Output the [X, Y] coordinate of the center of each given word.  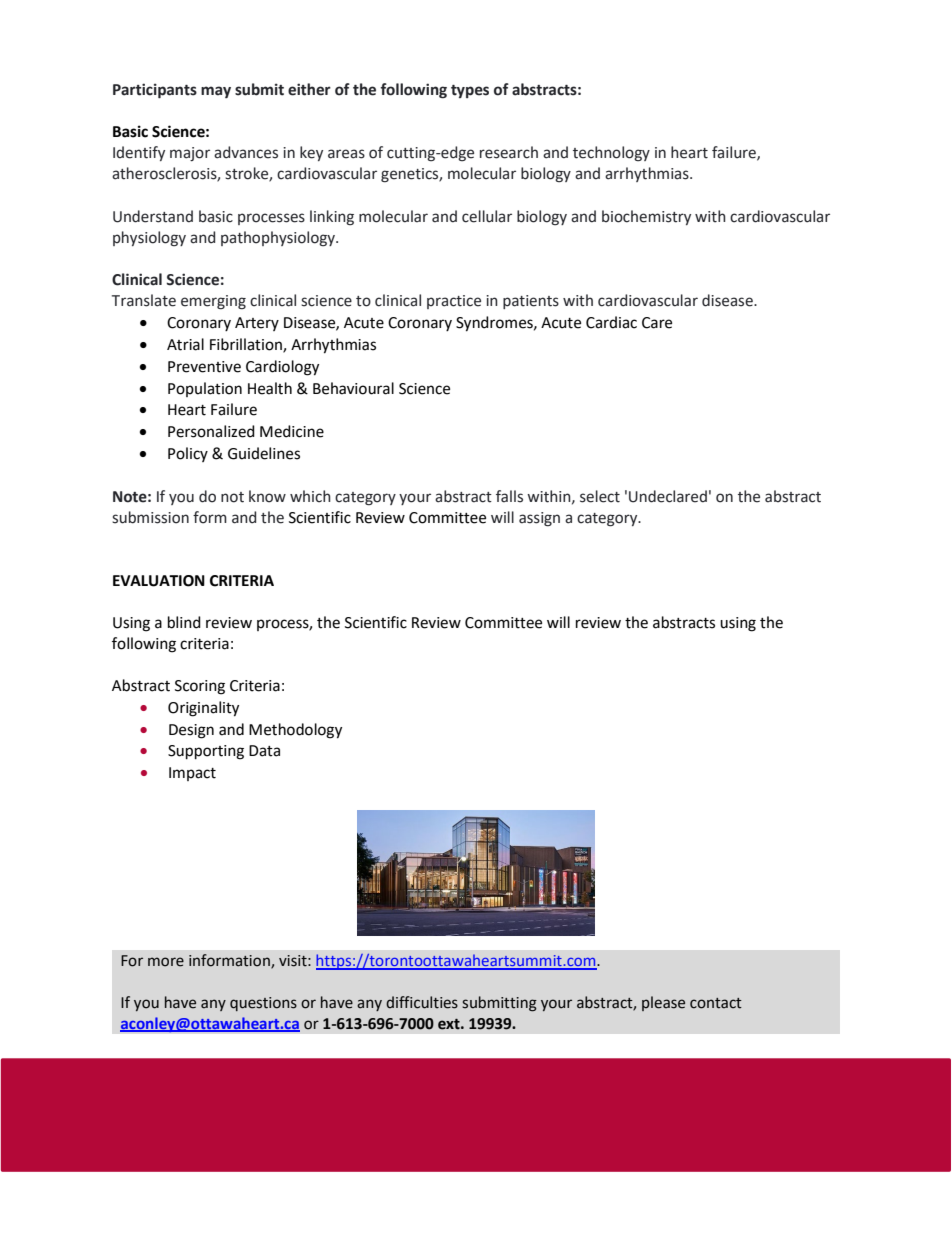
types [470, 91]
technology [611, 154]
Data [264, 751]
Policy [188, 454]
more [166, 962]
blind [184, 622]
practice [454, 302]
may [216, 92]
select [600, 496]
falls [509, 496]
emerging [213, 302]
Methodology [295, 731]
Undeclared [668, 496]
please [663, 1003]
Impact [192, 774]
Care [657, 323]
